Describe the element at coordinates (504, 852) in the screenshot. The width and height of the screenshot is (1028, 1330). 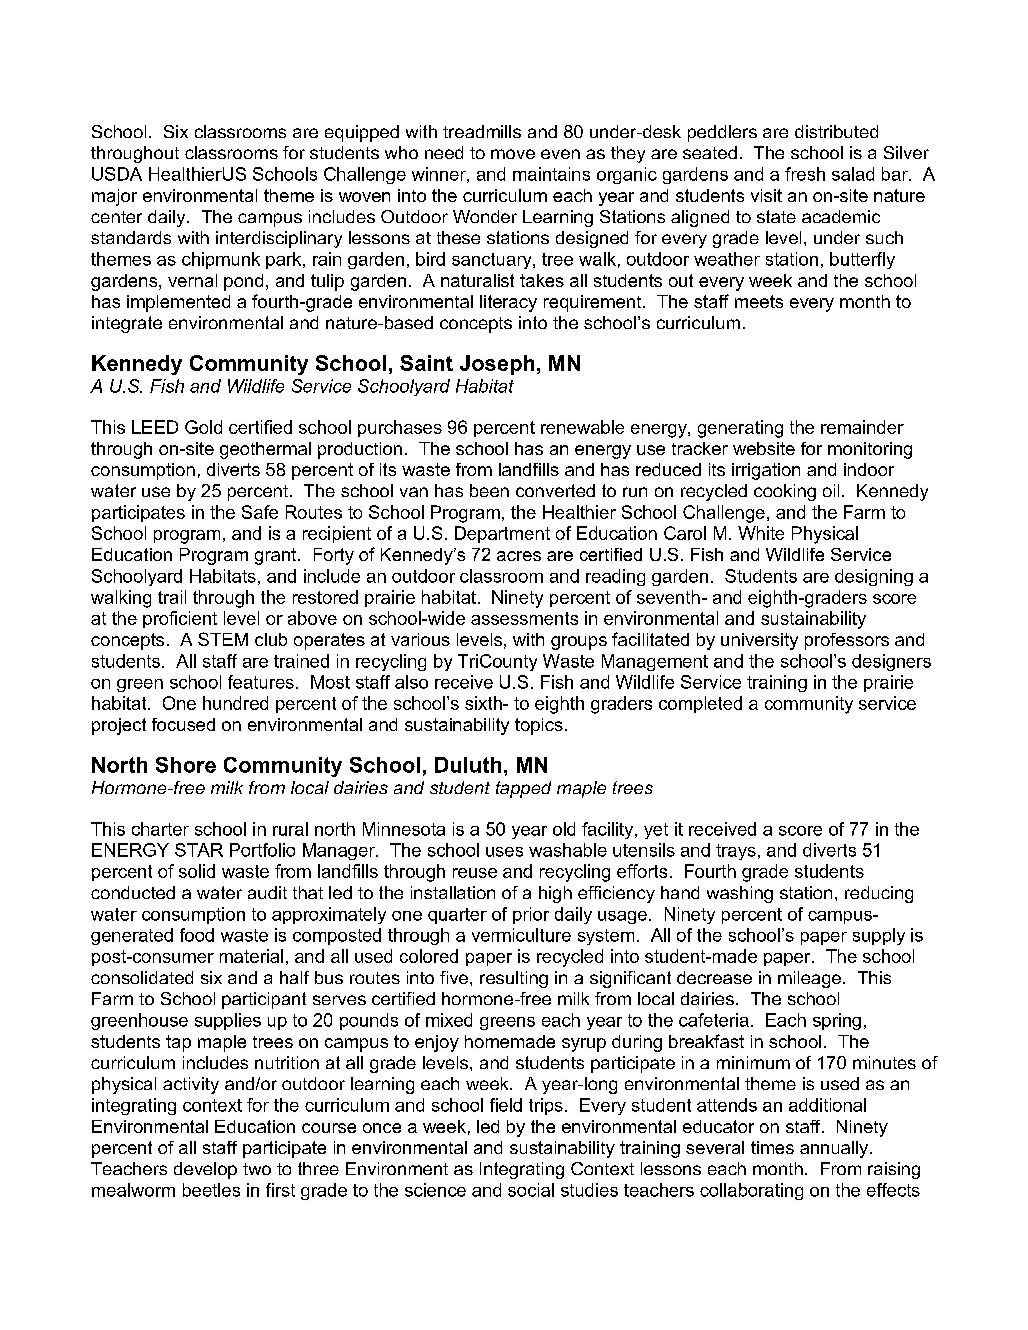
I see `uses` at that location.
